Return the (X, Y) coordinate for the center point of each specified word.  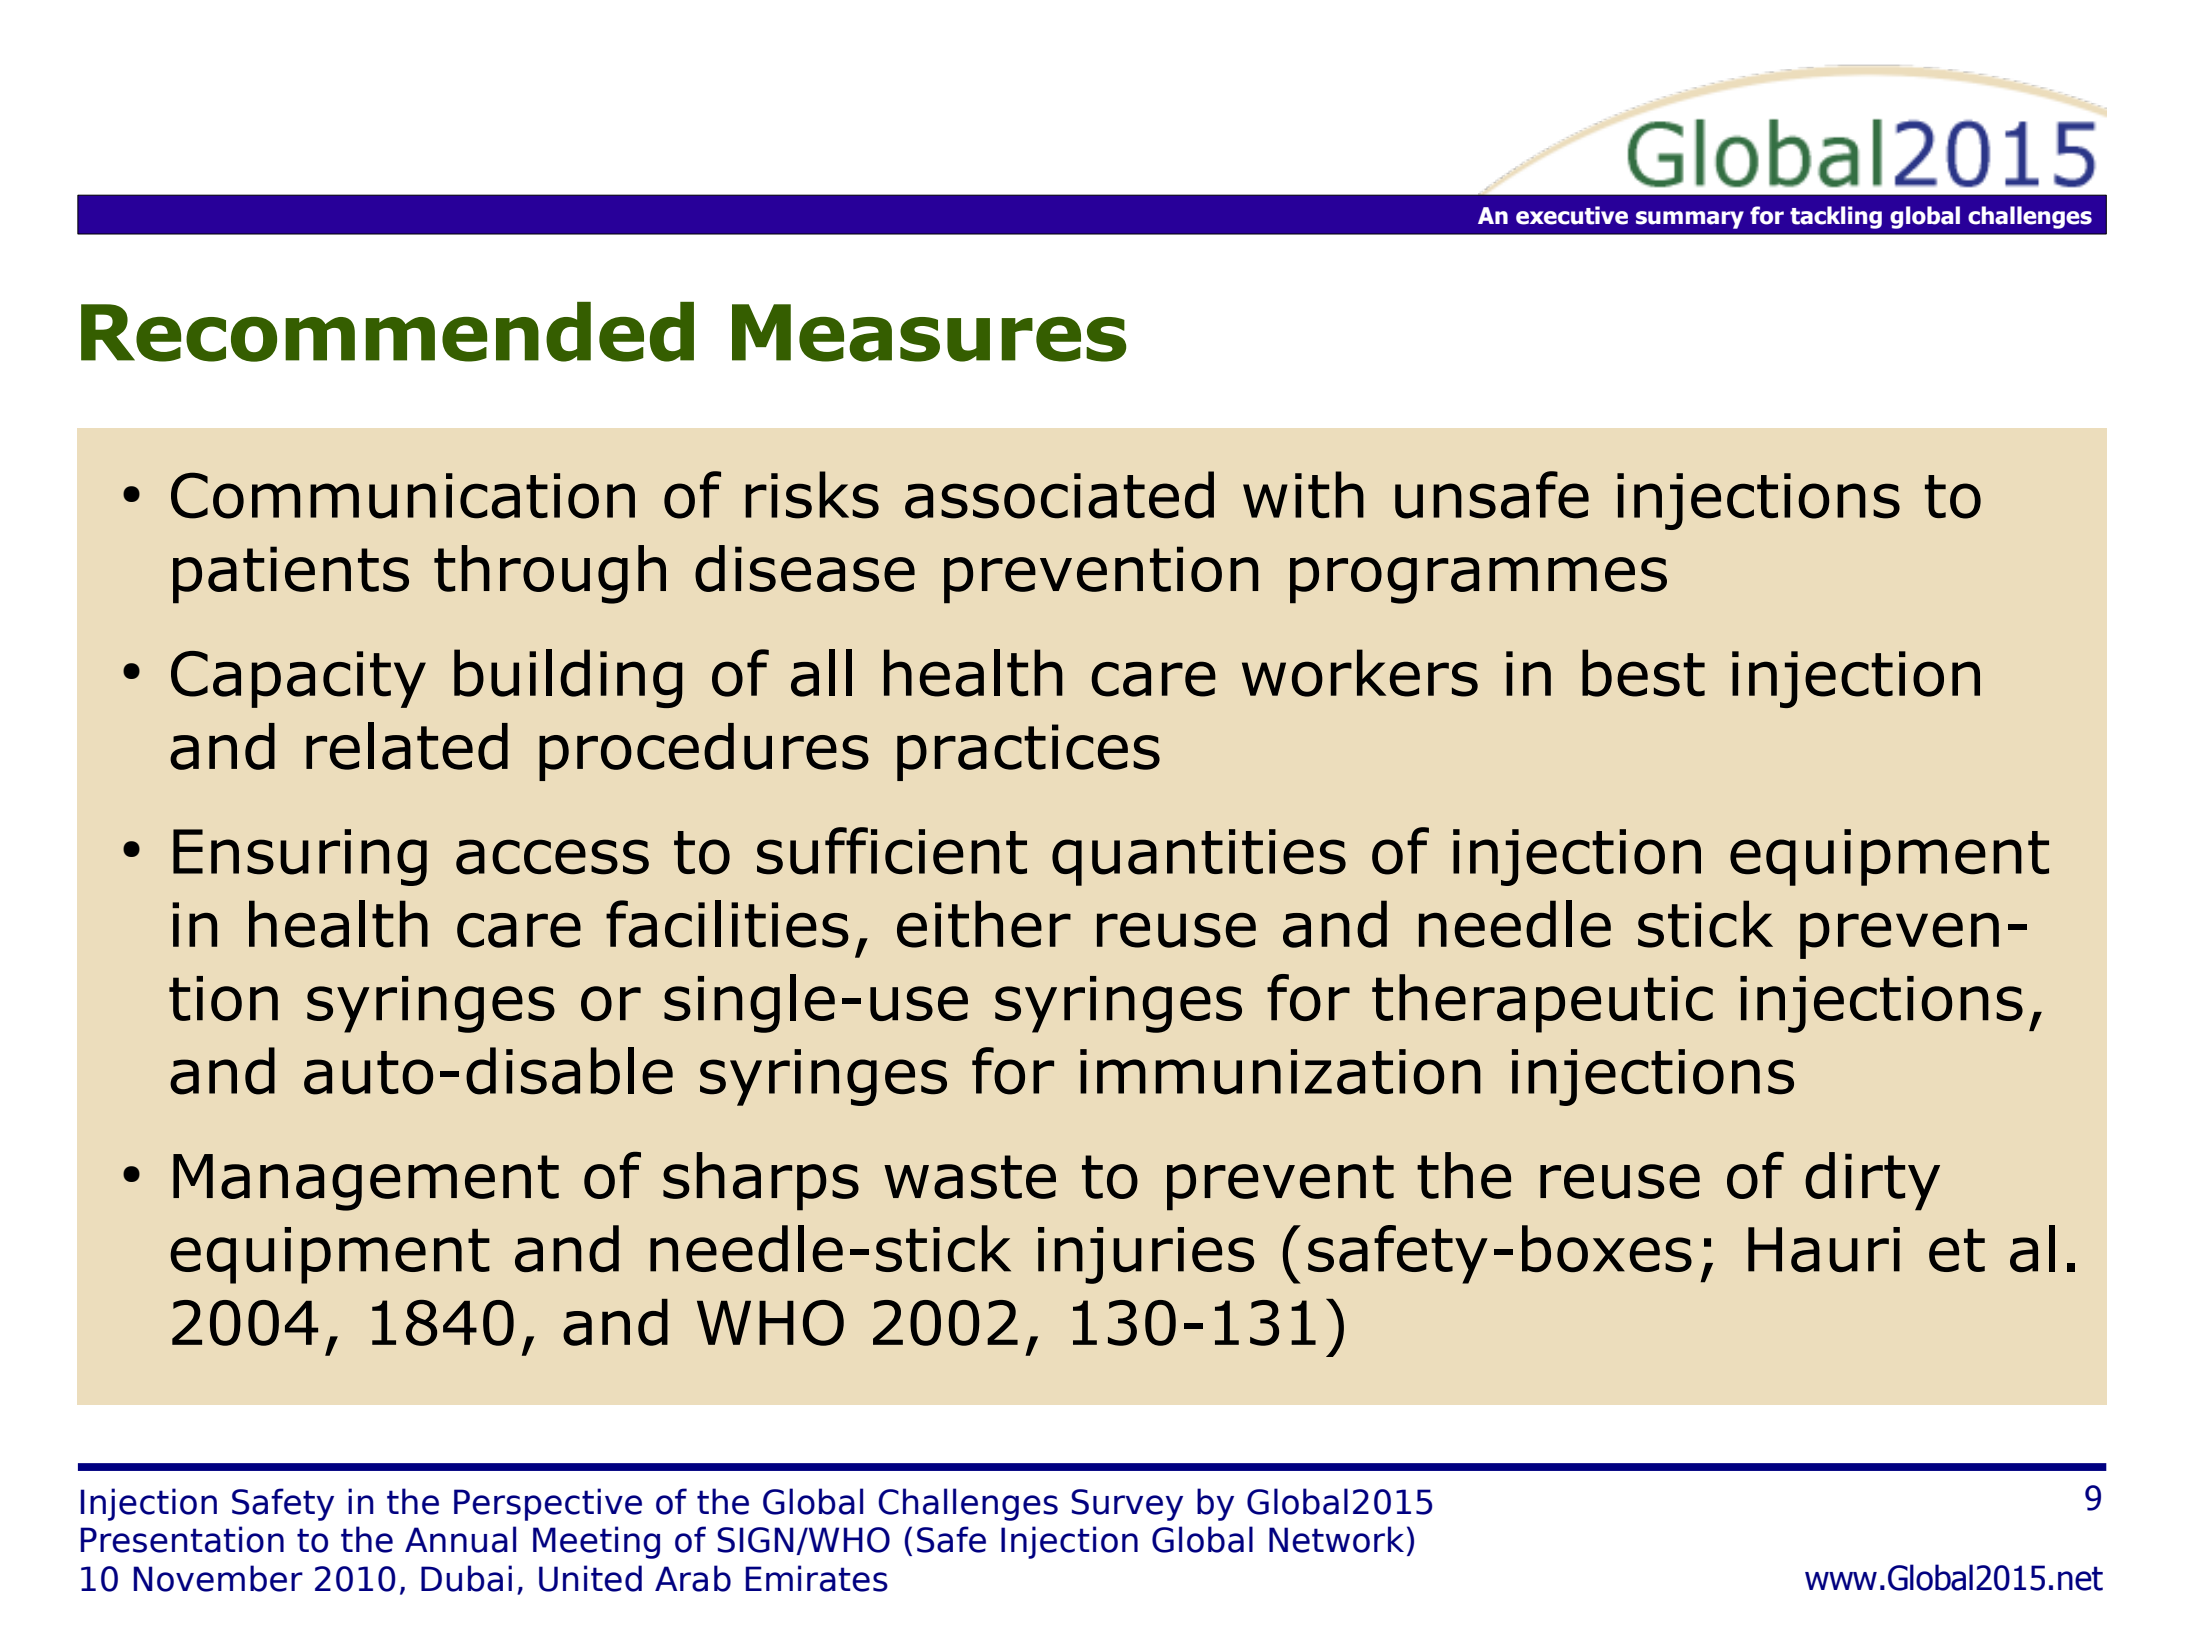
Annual (460, 1539)
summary (1690, 220)
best (1643, 673)
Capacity (298, 679)
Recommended (387, 332)
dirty (1872, 1181)
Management (366, 1182)
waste (970, 1177)
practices (1028, 752)
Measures (929, 333)
